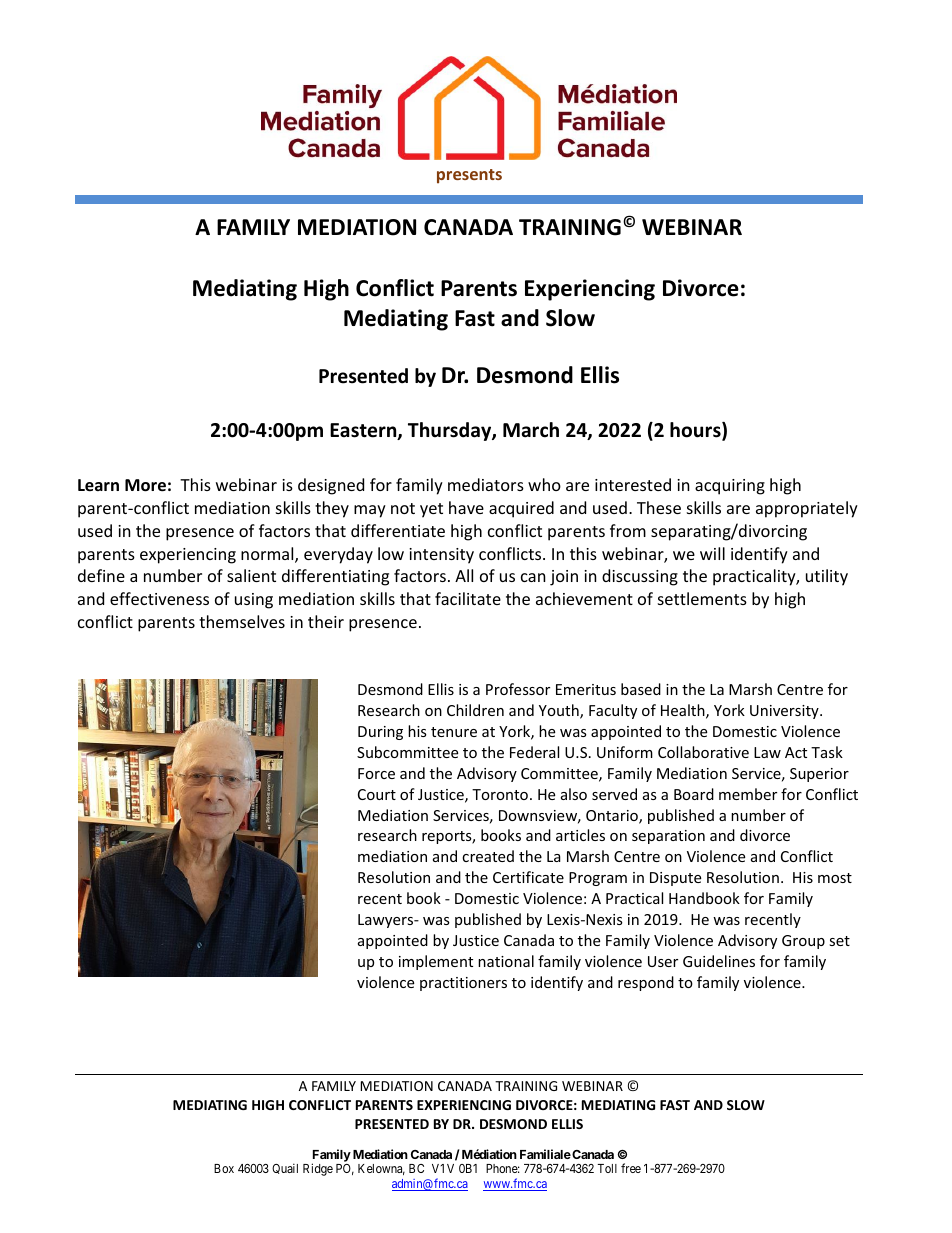 This screenshot has height=1233, width=952. Describe the element at coordinates (224, 1168) in the screenshot. I see `Box` at that location.
